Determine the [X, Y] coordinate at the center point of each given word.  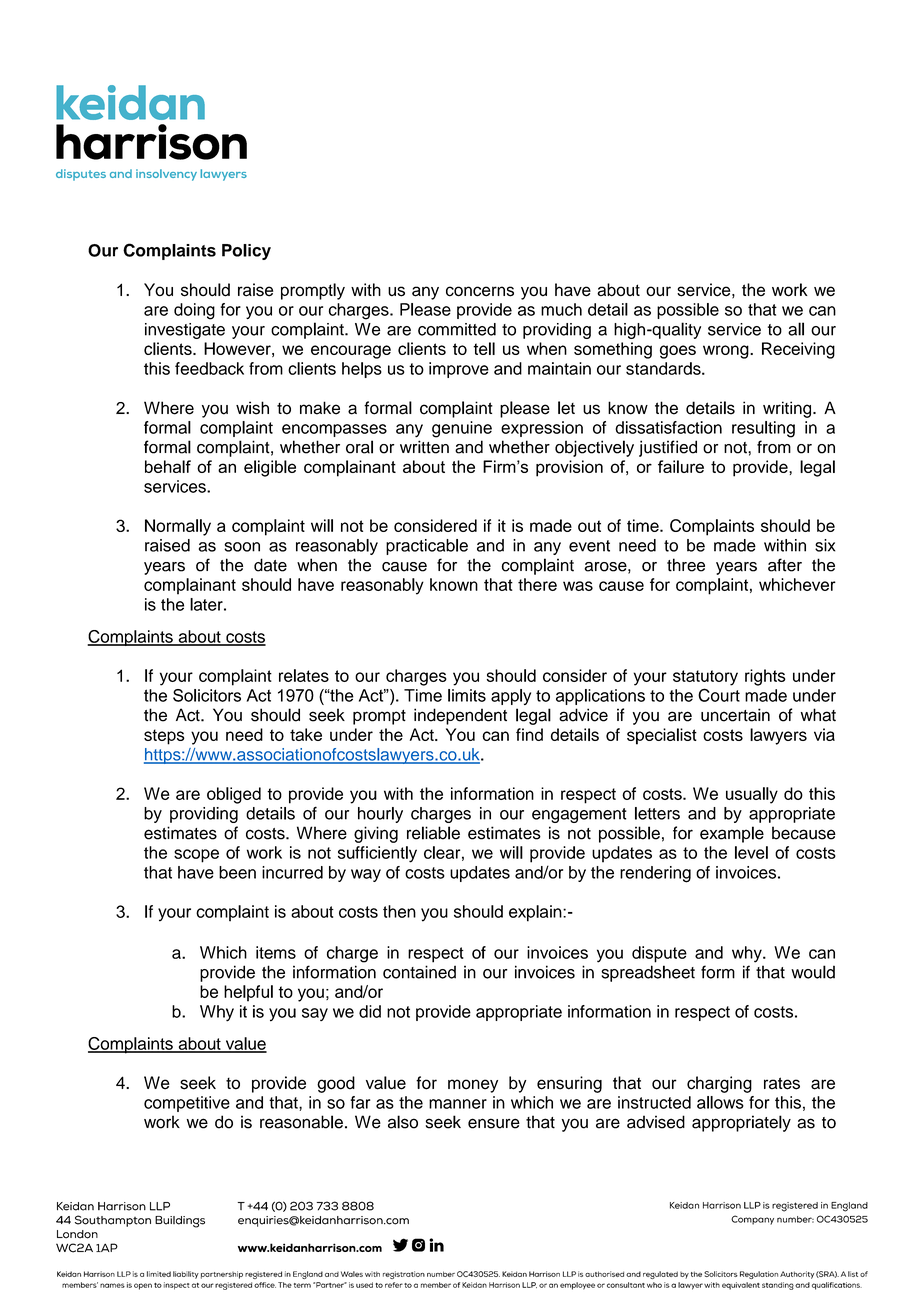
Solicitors [207, 695]
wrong [727, 352]
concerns [480, 291]
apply [511, 697]
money [473, 1086]
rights [765, 677]
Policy [246, 252]
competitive [187, 1104]
